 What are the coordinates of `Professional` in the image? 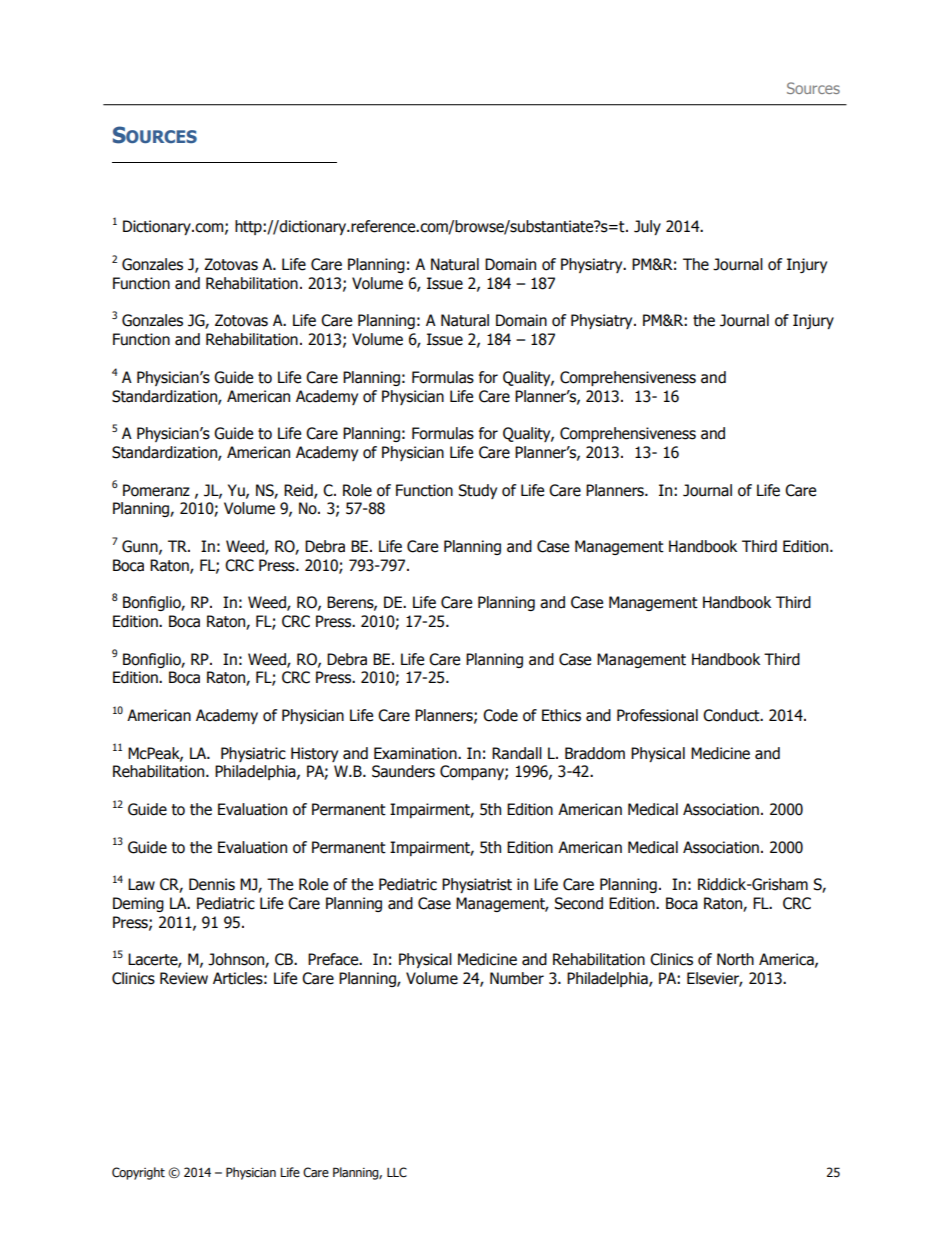 It's located at (657, 715).
